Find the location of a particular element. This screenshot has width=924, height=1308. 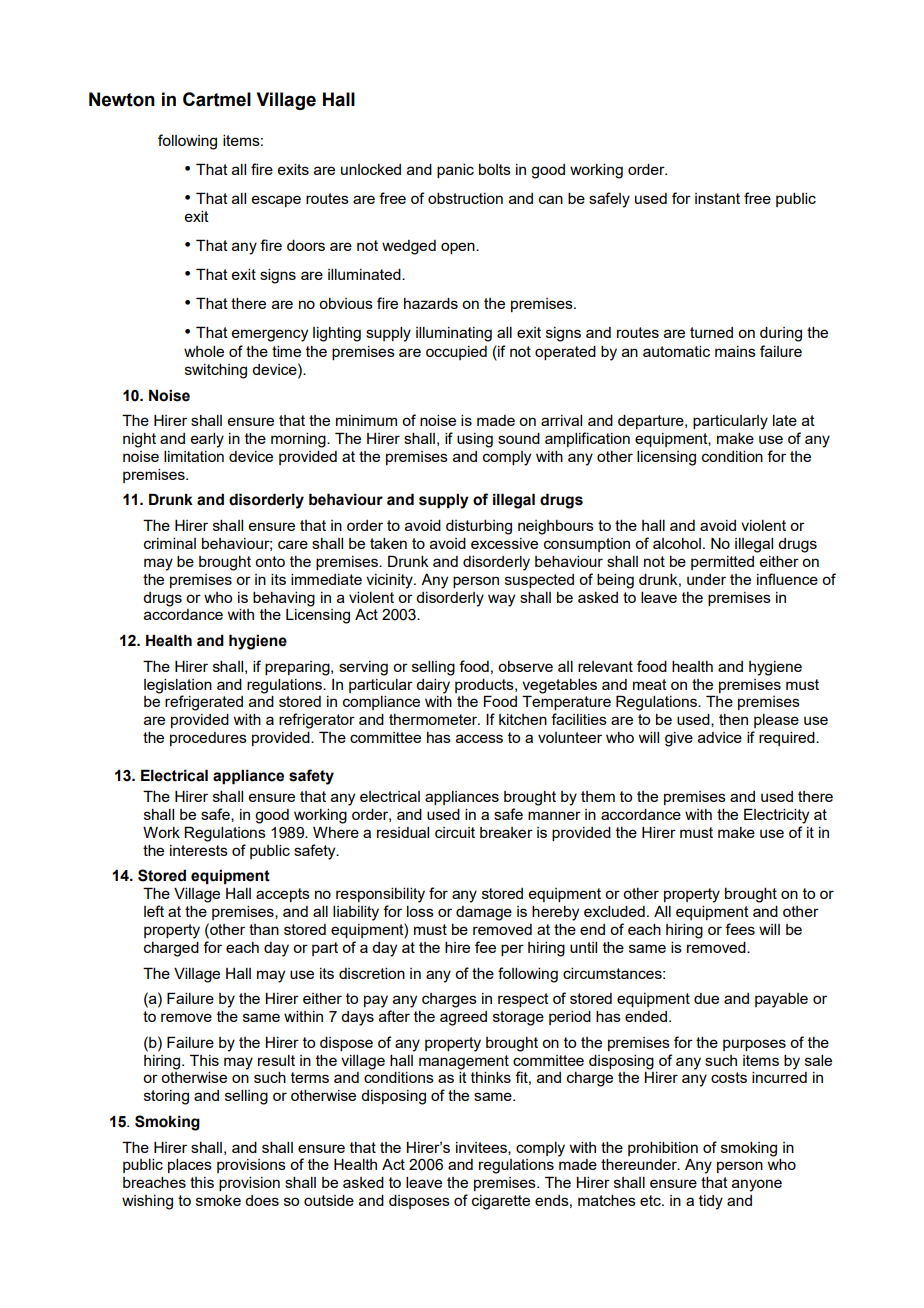

places is located at coordinates (190, 1166).
